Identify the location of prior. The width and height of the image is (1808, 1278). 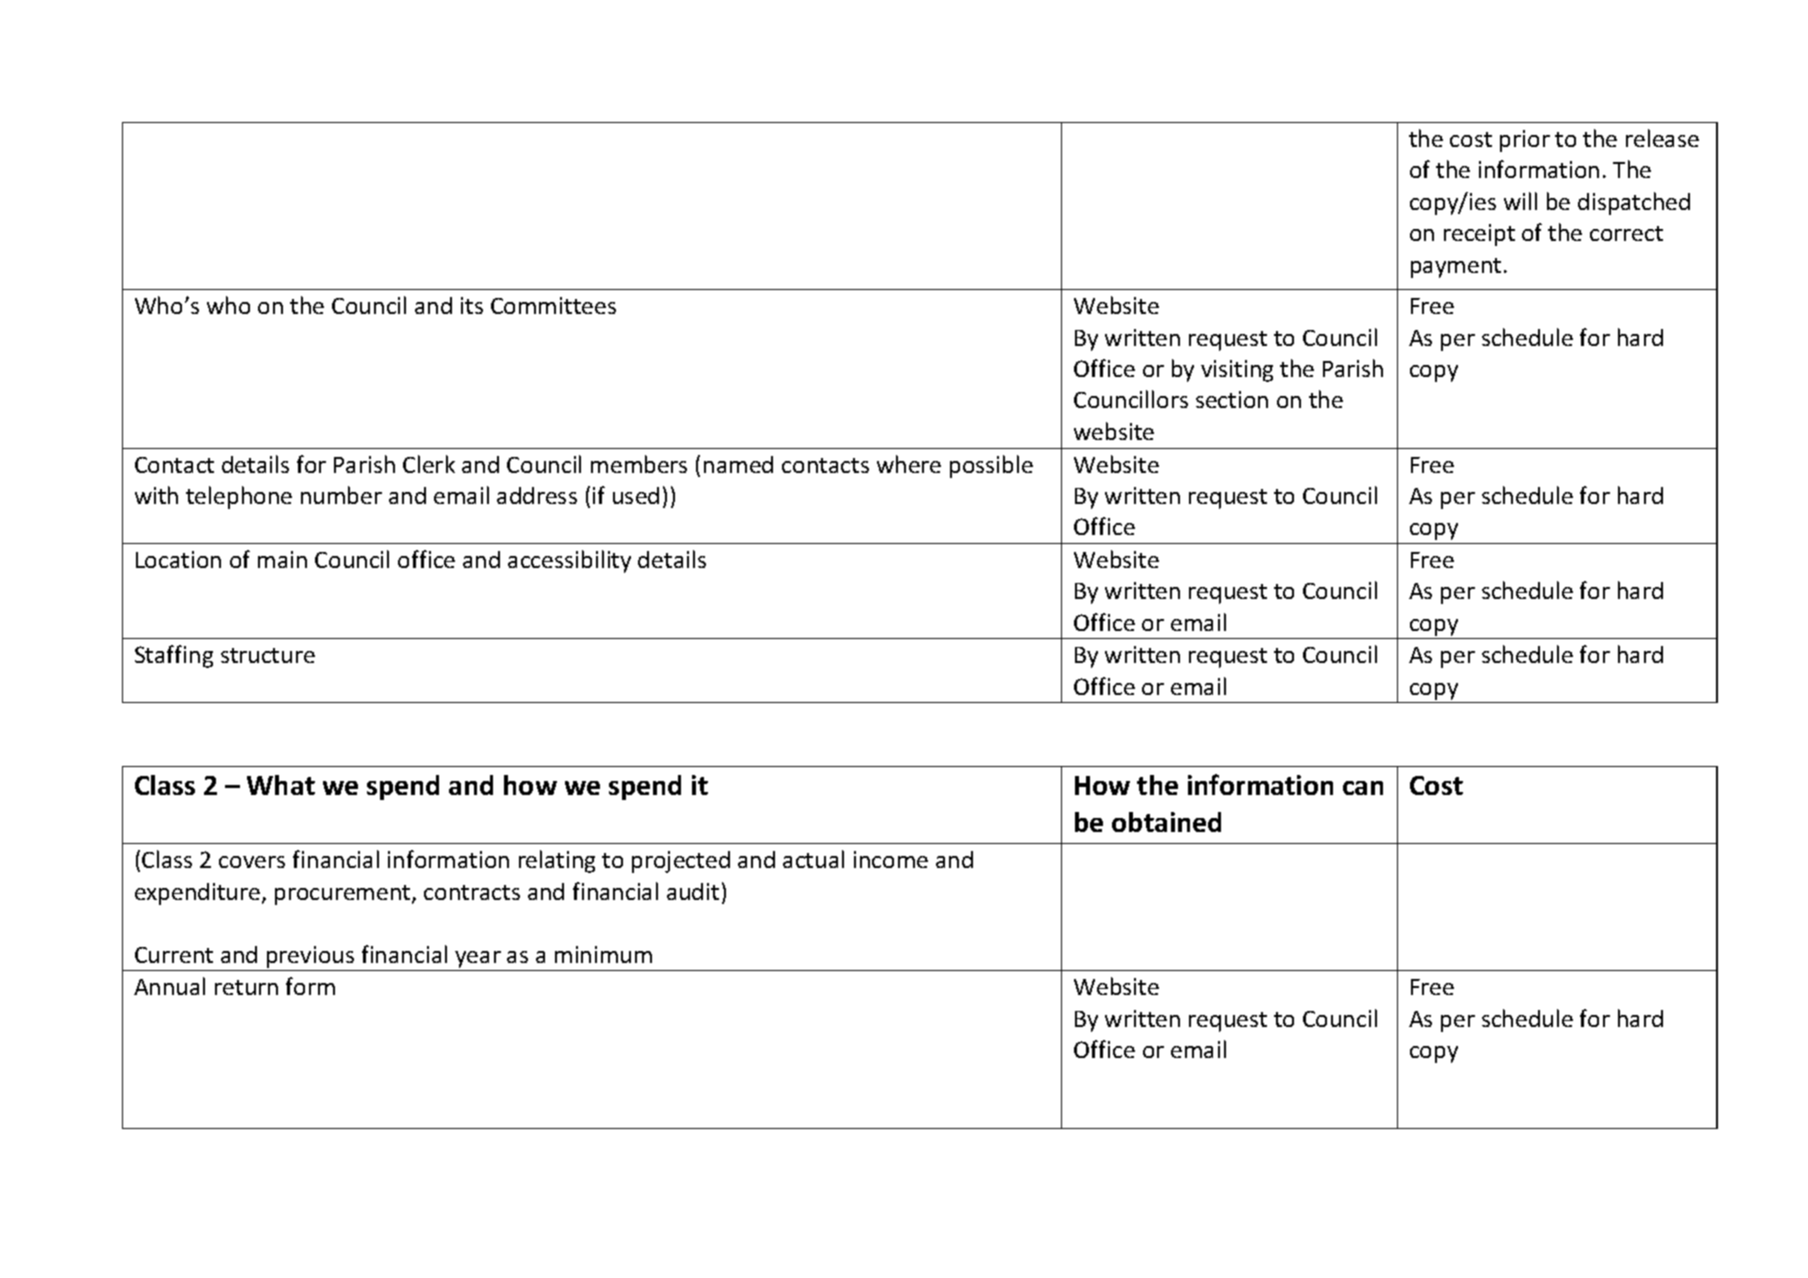
(1525, 141).
